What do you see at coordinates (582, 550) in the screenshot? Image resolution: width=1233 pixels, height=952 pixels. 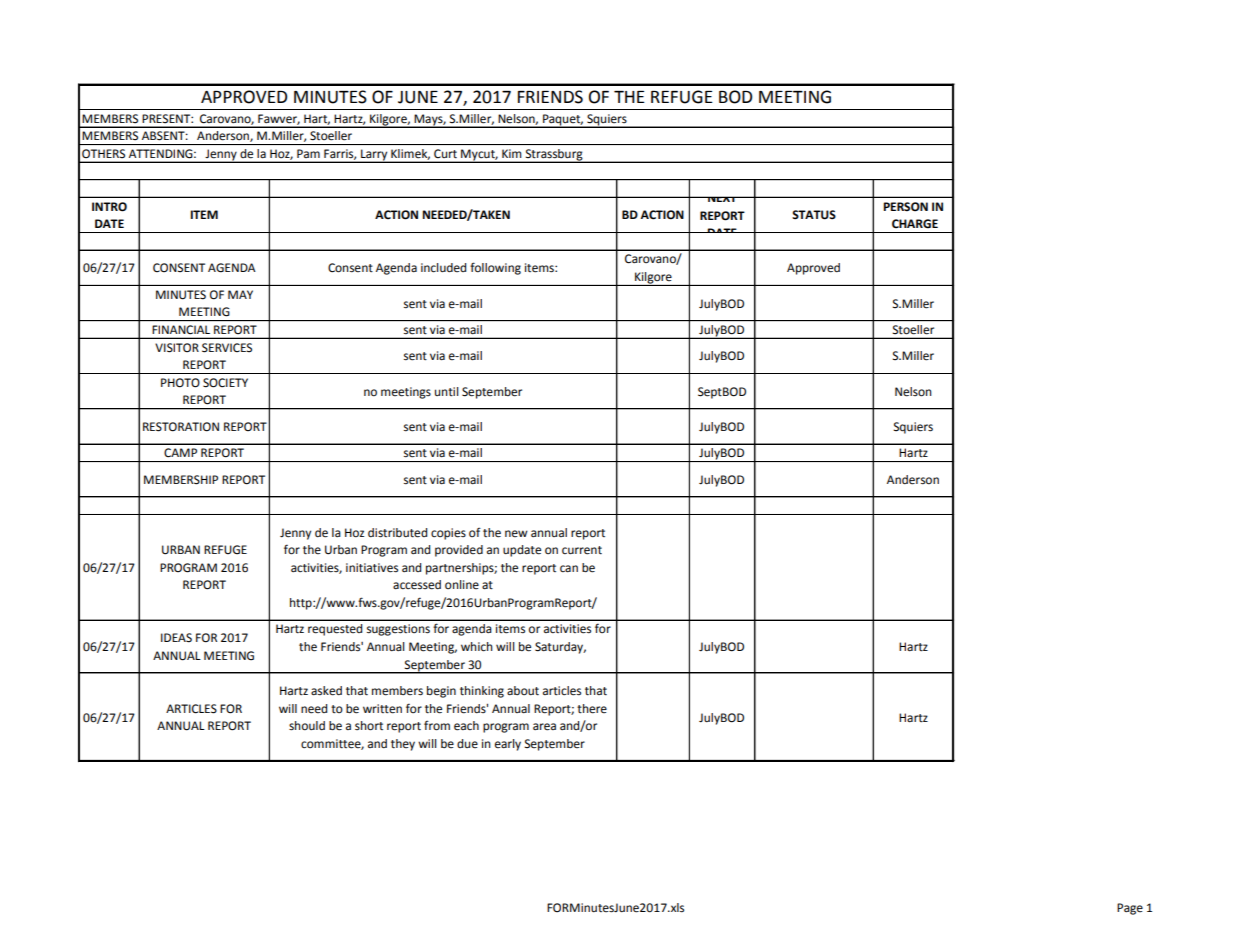 I see `current` at bounding box center [582, 550].
